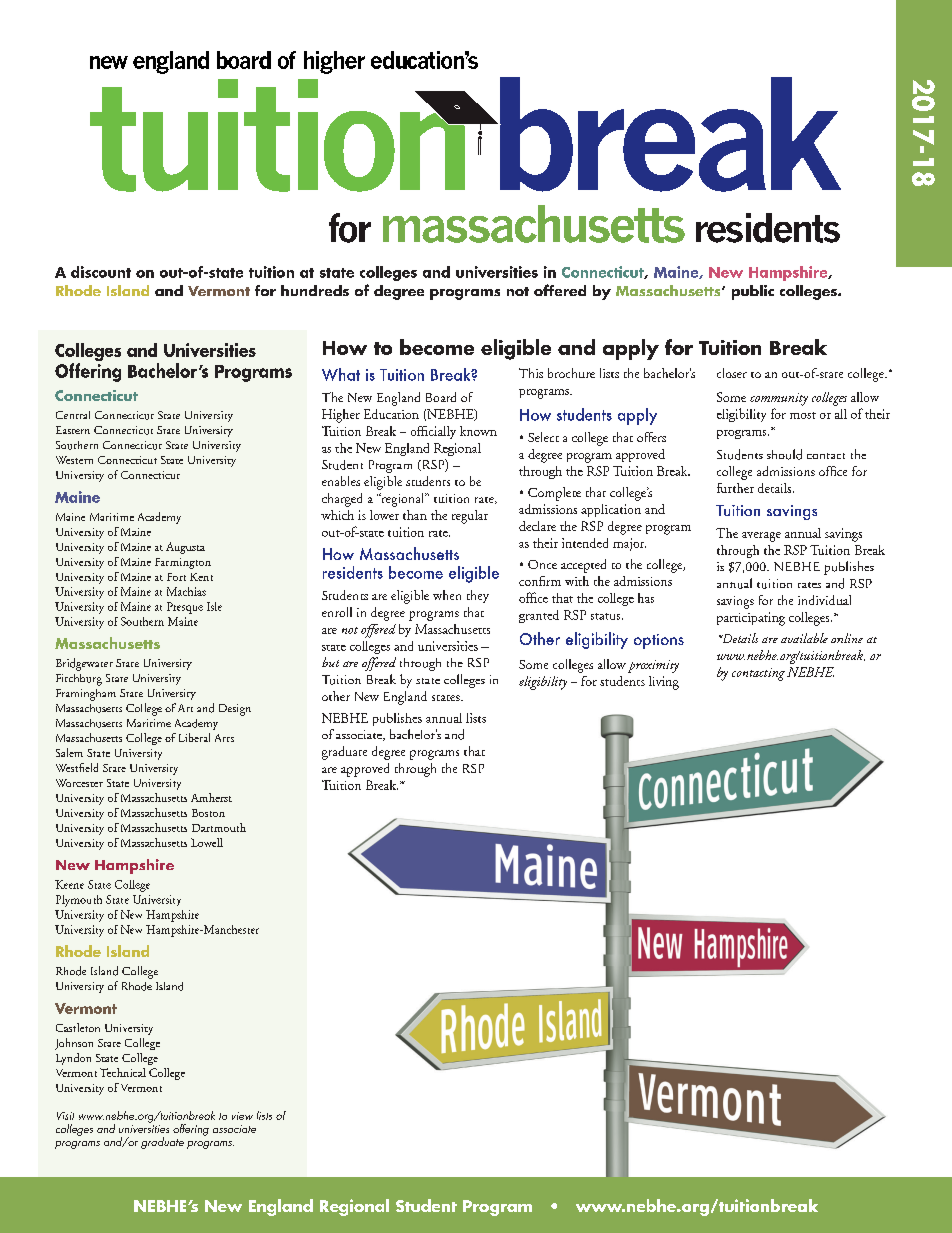  Describe the element at coordinates (101, 272) in the screenshot. I see `discount` at that location.
